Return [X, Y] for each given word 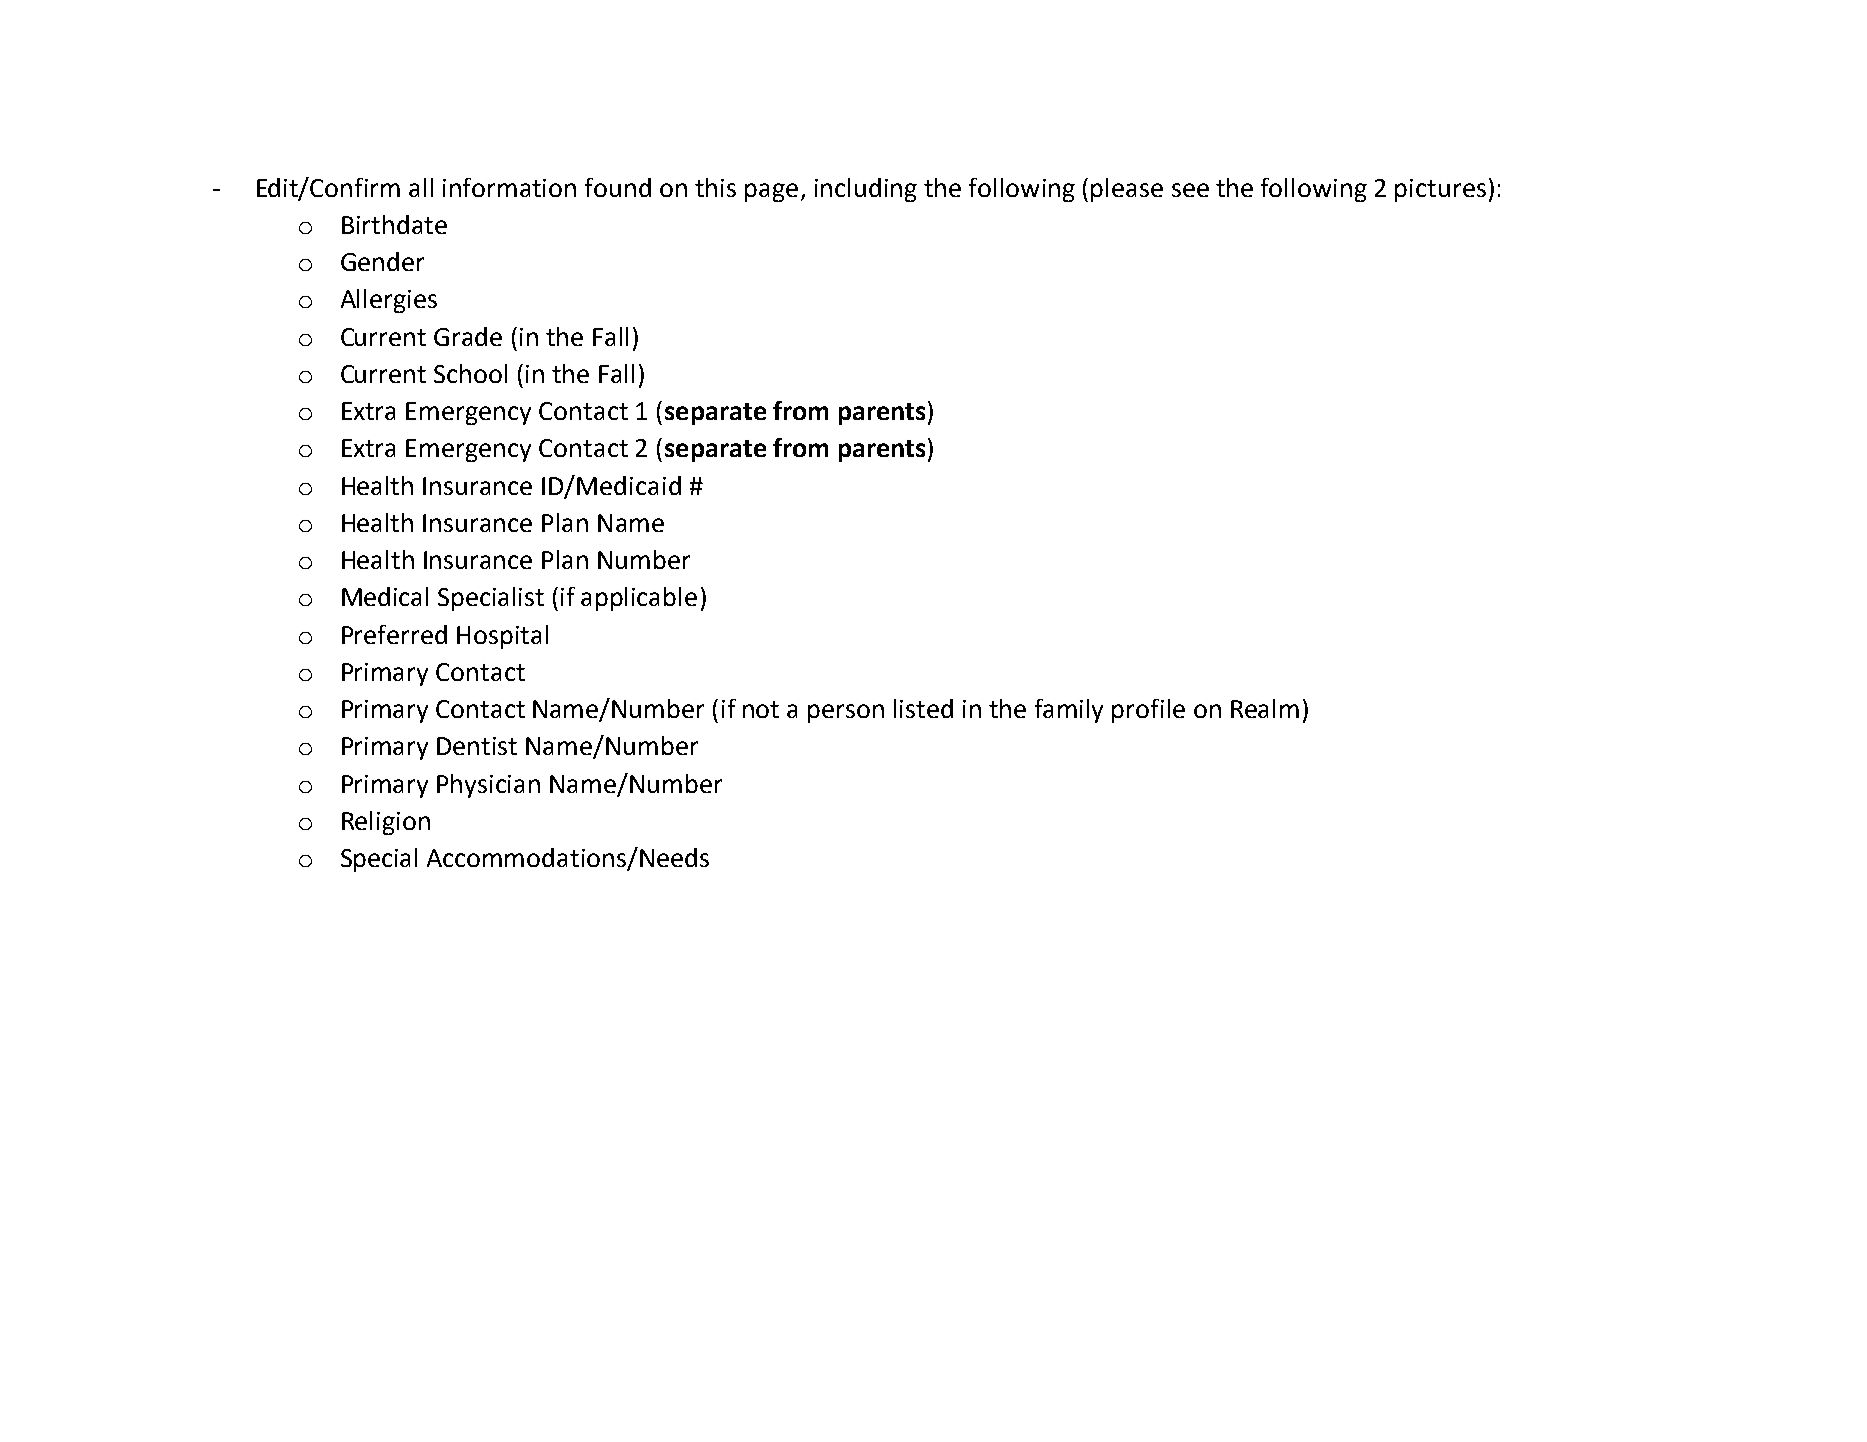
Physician [488, 786]
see [1190, 190]
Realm [1265, 708]
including [866, 190]
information [509, 187]
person [846, 713]
